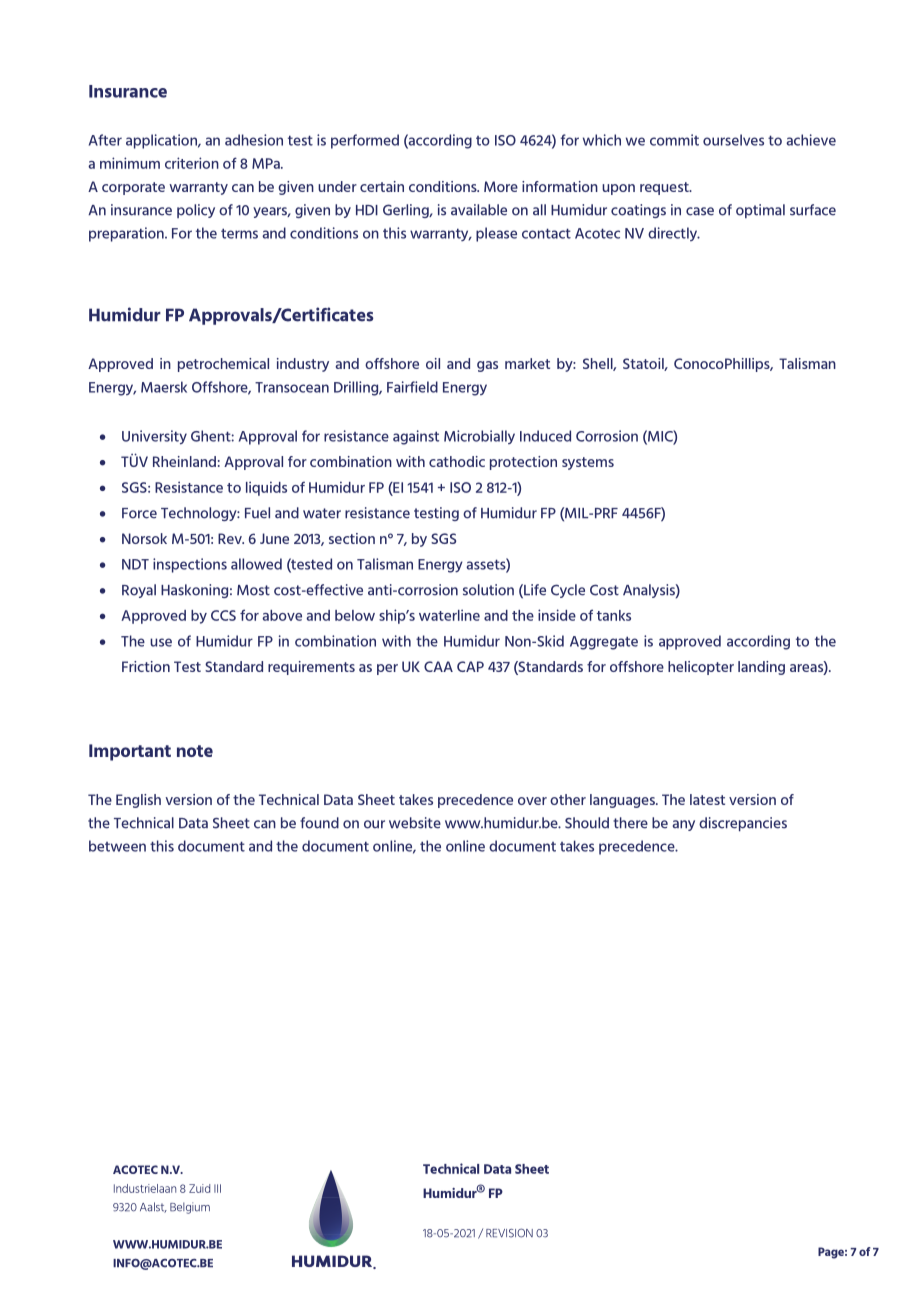 The image size is (924, 1308). What do you see at coordinates (487, 366) in the image?
I see `gas` at bounding box center [487, 366].
